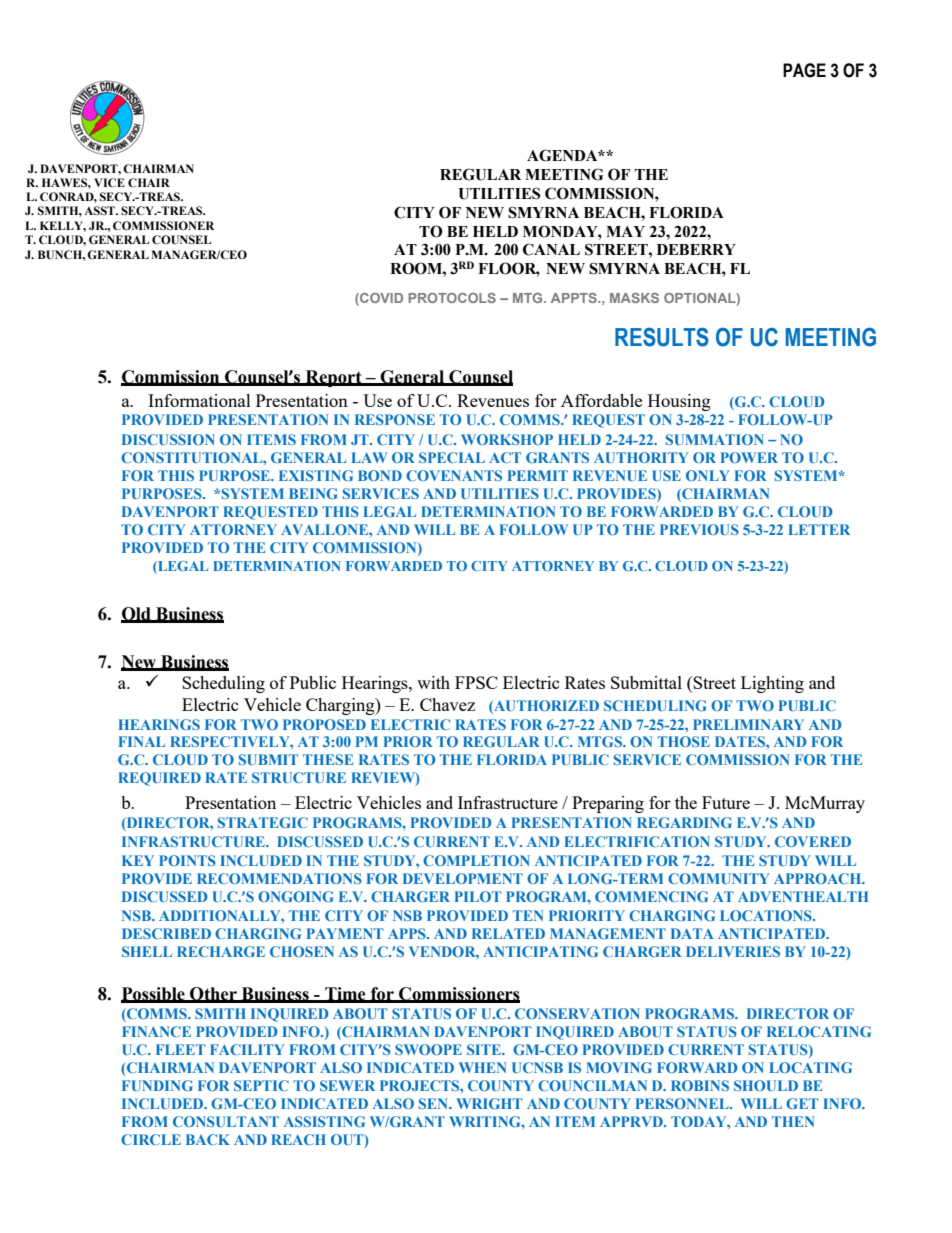 The image size is (952, 1233). I want to click on CONSULTANT, so click(226, 1121).
